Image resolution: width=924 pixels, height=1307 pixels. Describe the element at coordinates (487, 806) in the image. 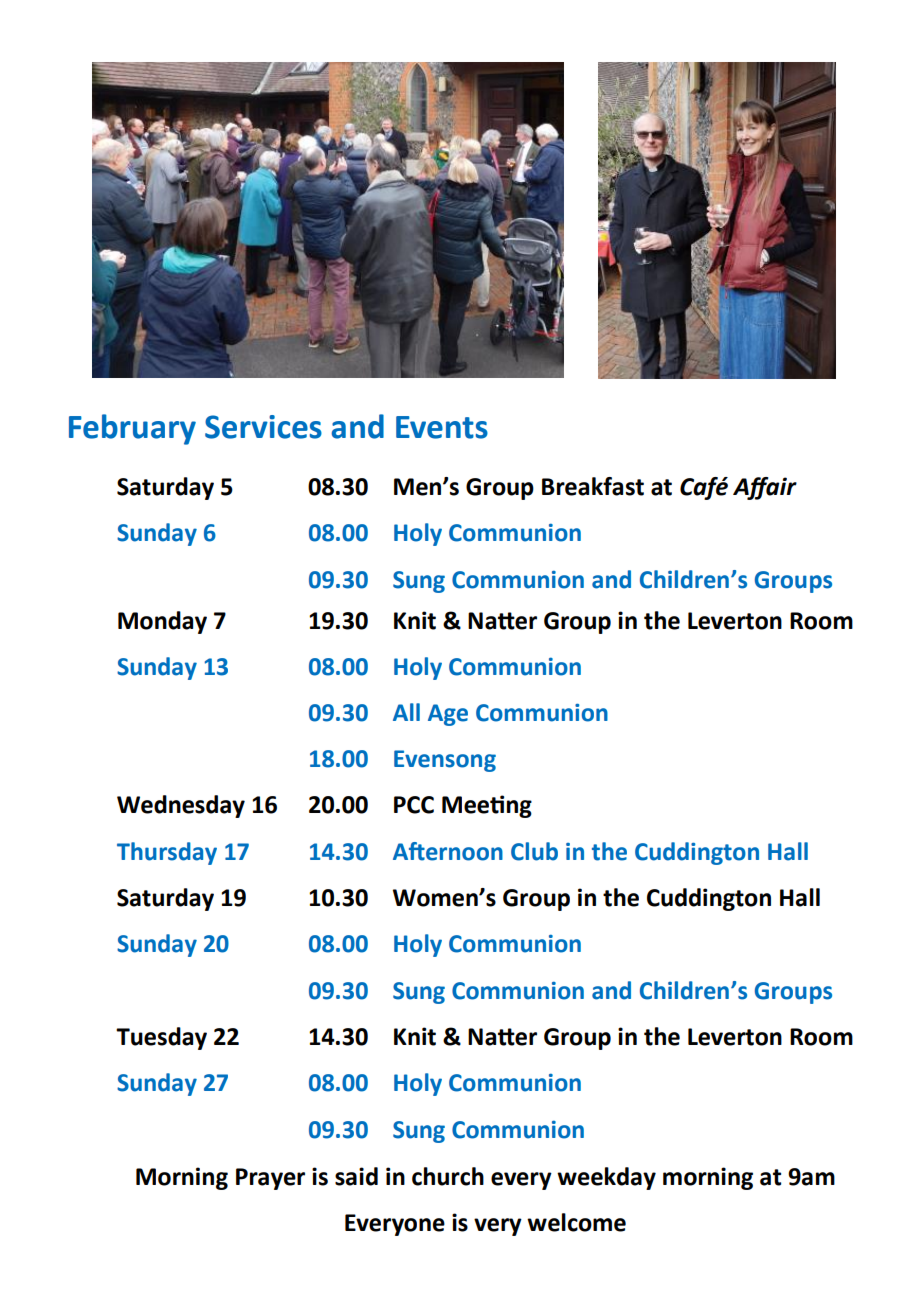

I see `Meeting` at that location.
